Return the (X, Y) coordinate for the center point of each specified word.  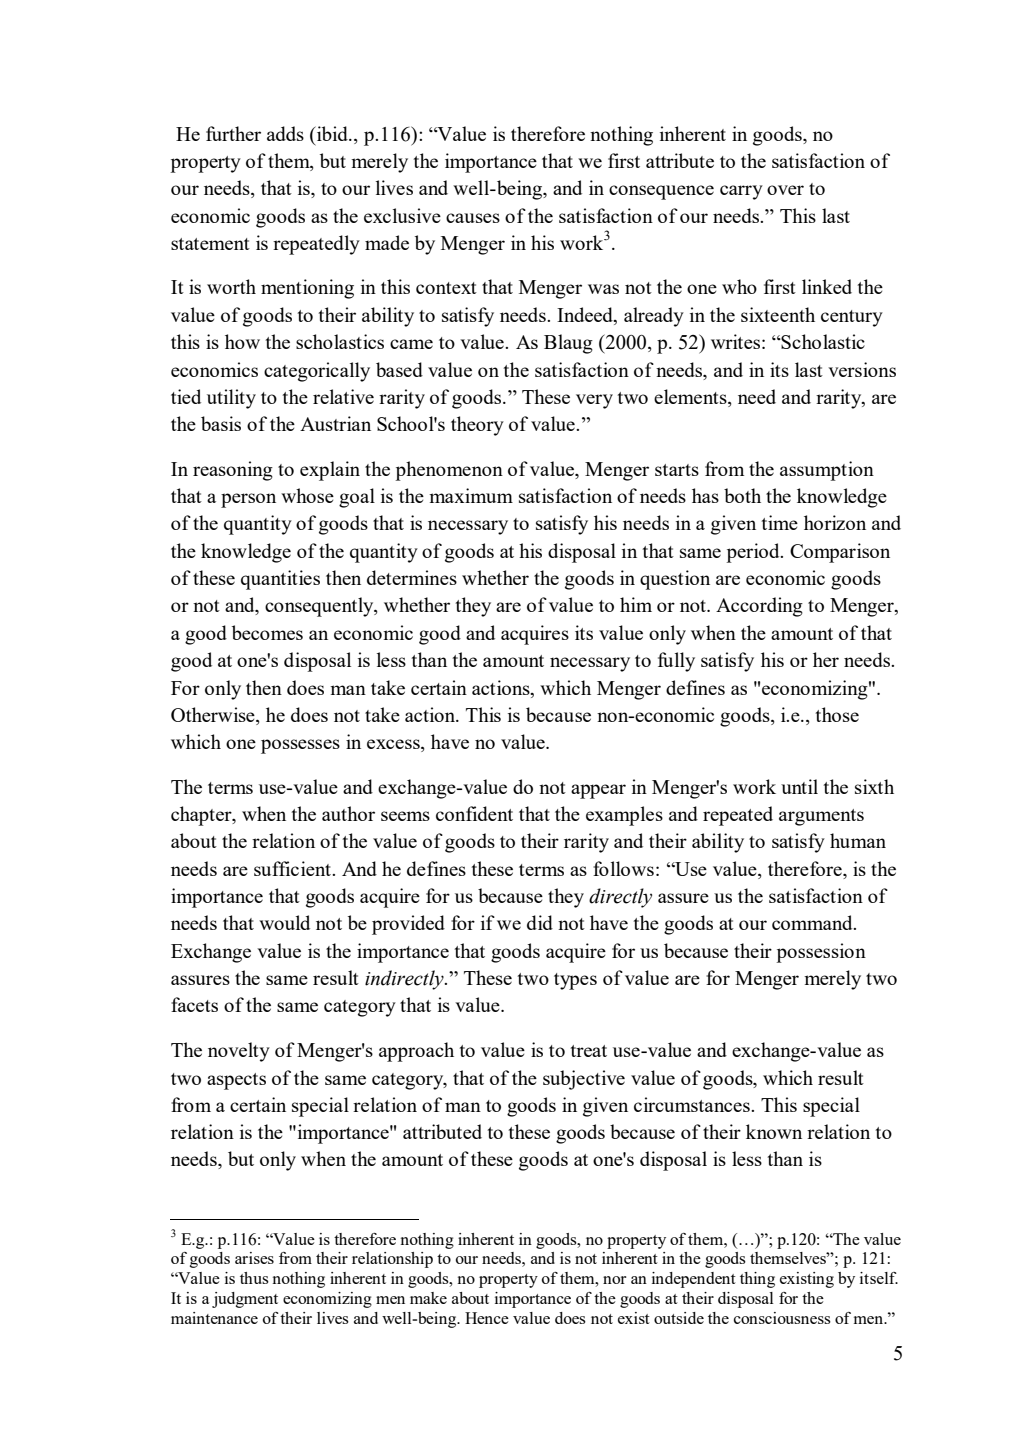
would (284, 922)
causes (473, 218)
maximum (471, 495)
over (785, 190)
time (779, 522)
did (540, 922)
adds (285, 133)
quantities (280, 580)
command (813, 922)
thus (254, 1278)
